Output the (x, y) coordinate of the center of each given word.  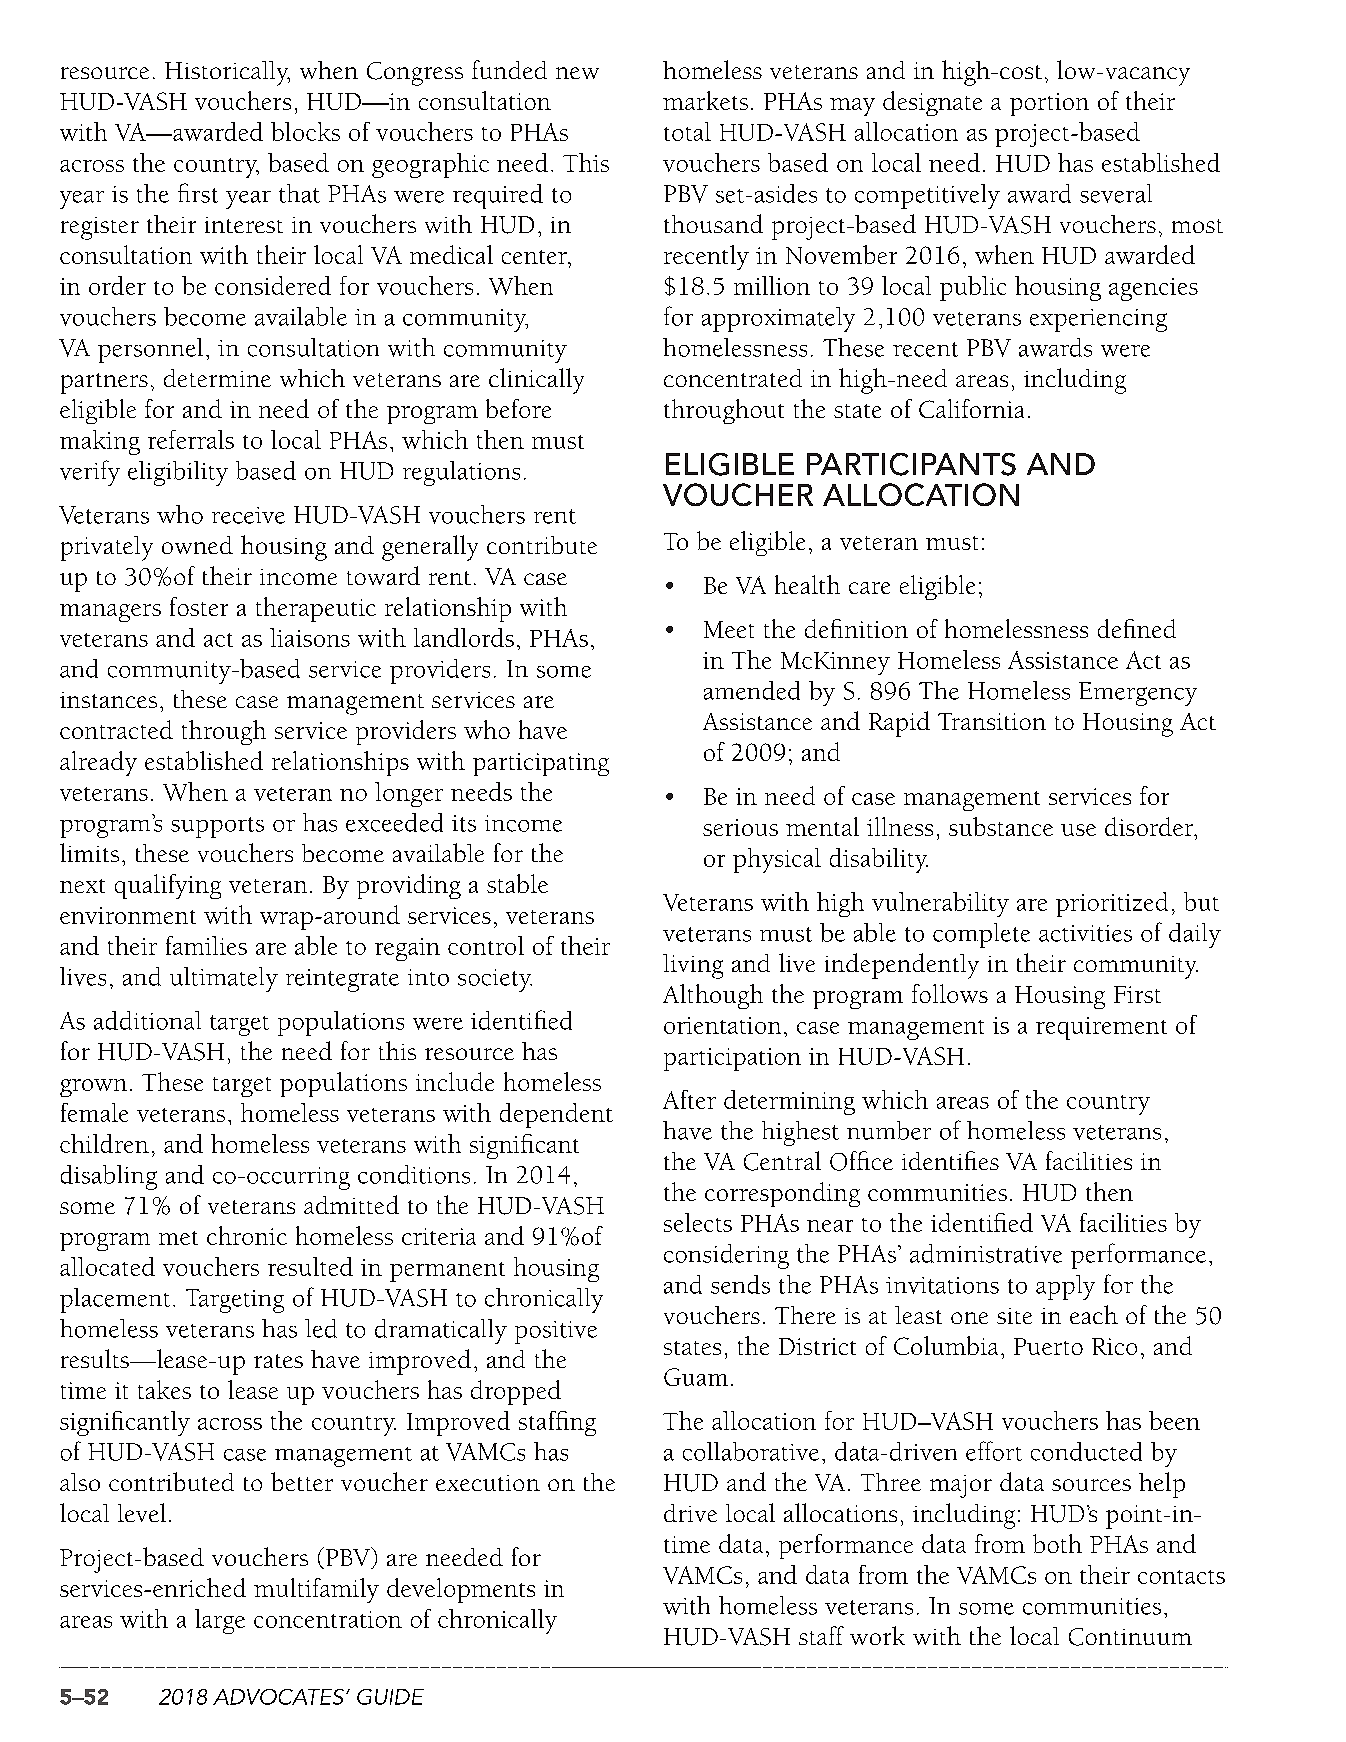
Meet (729, 629)
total (687, 131)
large (220, 1621)
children (104, 1143)
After (689, 1099)
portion (1049, 104)
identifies (950, 1160)
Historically (227, 73)
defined (1137, 628)
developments (461, 1590)
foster (199, 606)
